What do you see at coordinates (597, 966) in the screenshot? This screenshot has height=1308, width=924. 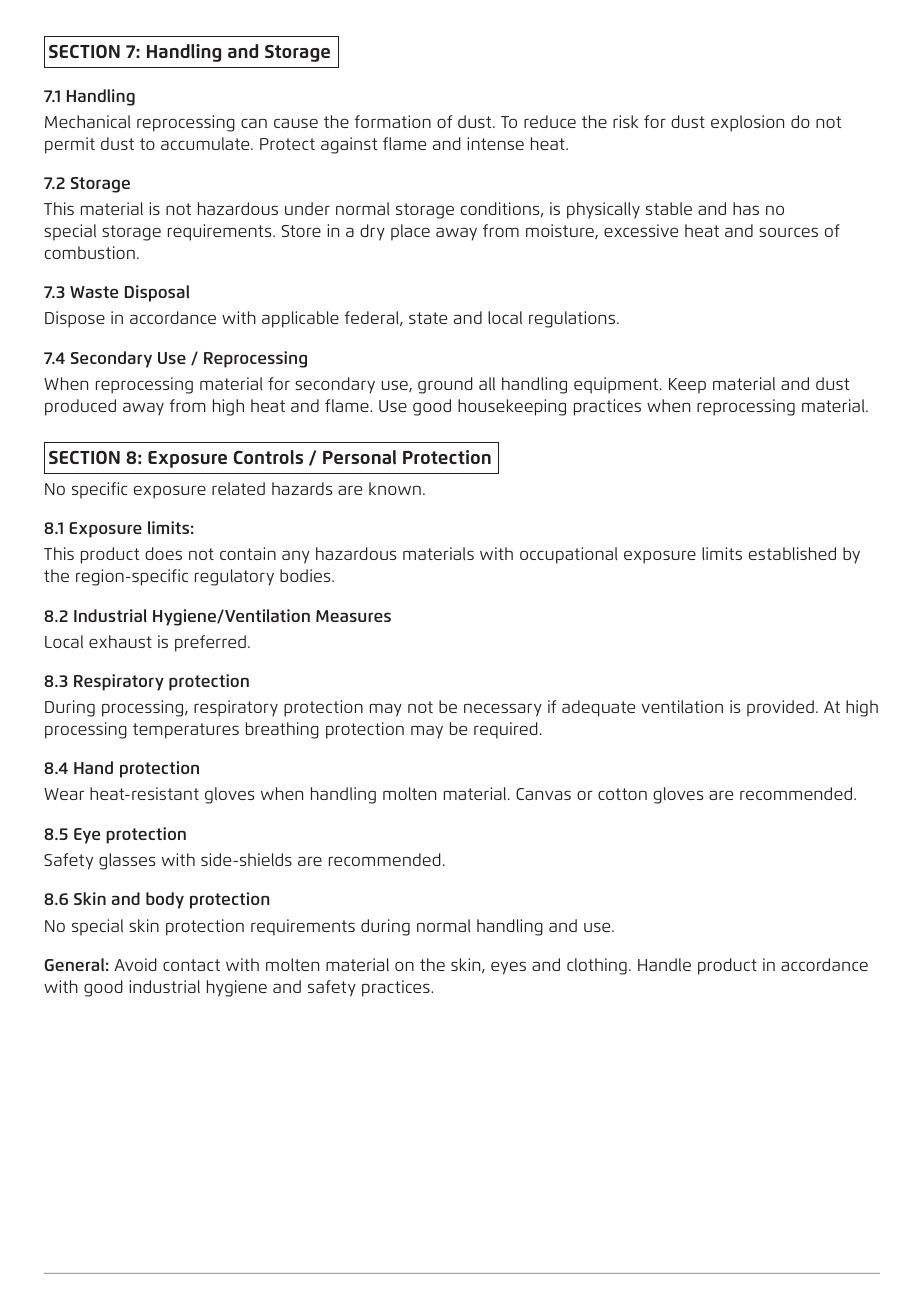 I see `clothing` at bounding box center [597, 966].
